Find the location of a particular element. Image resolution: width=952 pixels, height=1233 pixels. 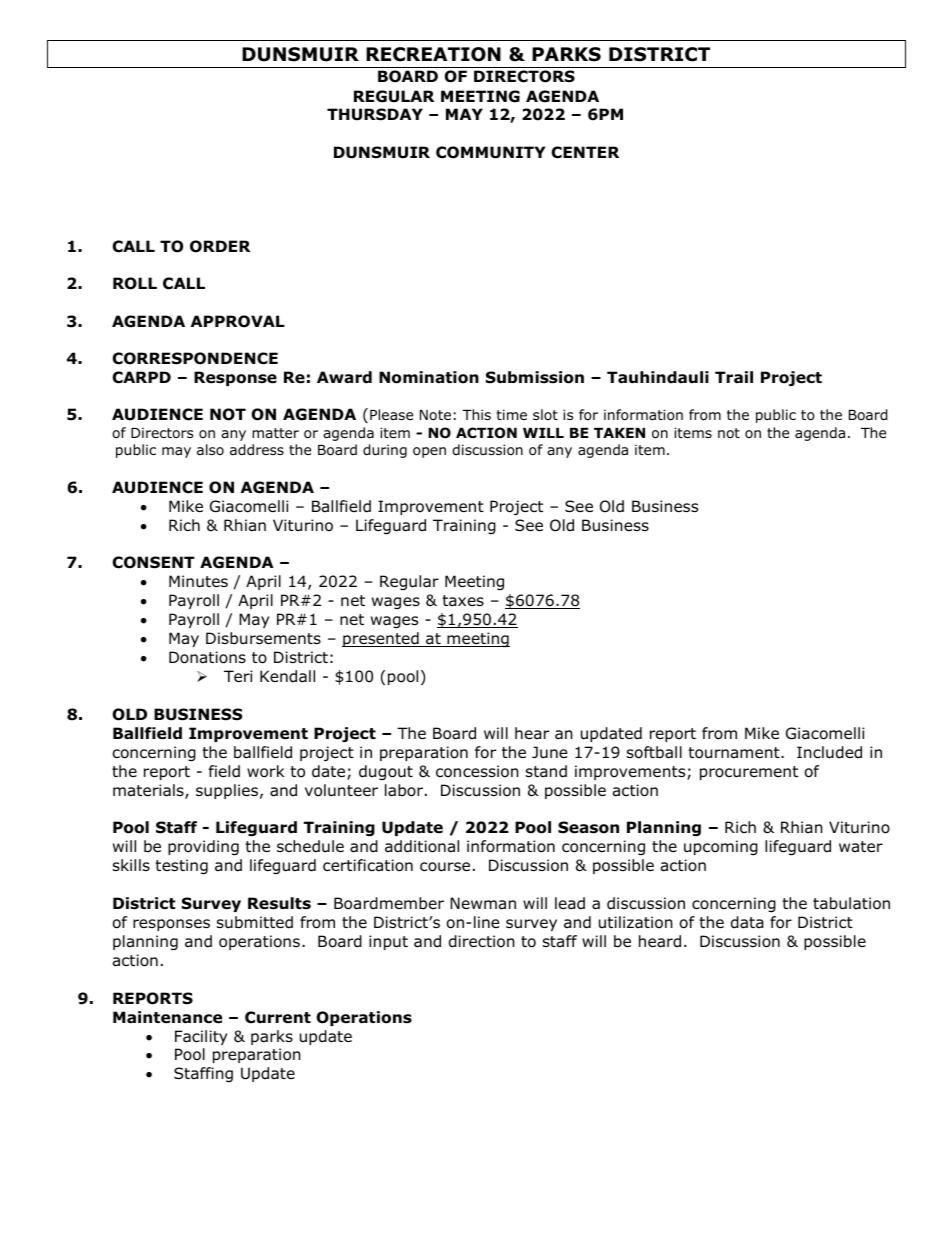

Facility is located at coordinates (201, 1037).
